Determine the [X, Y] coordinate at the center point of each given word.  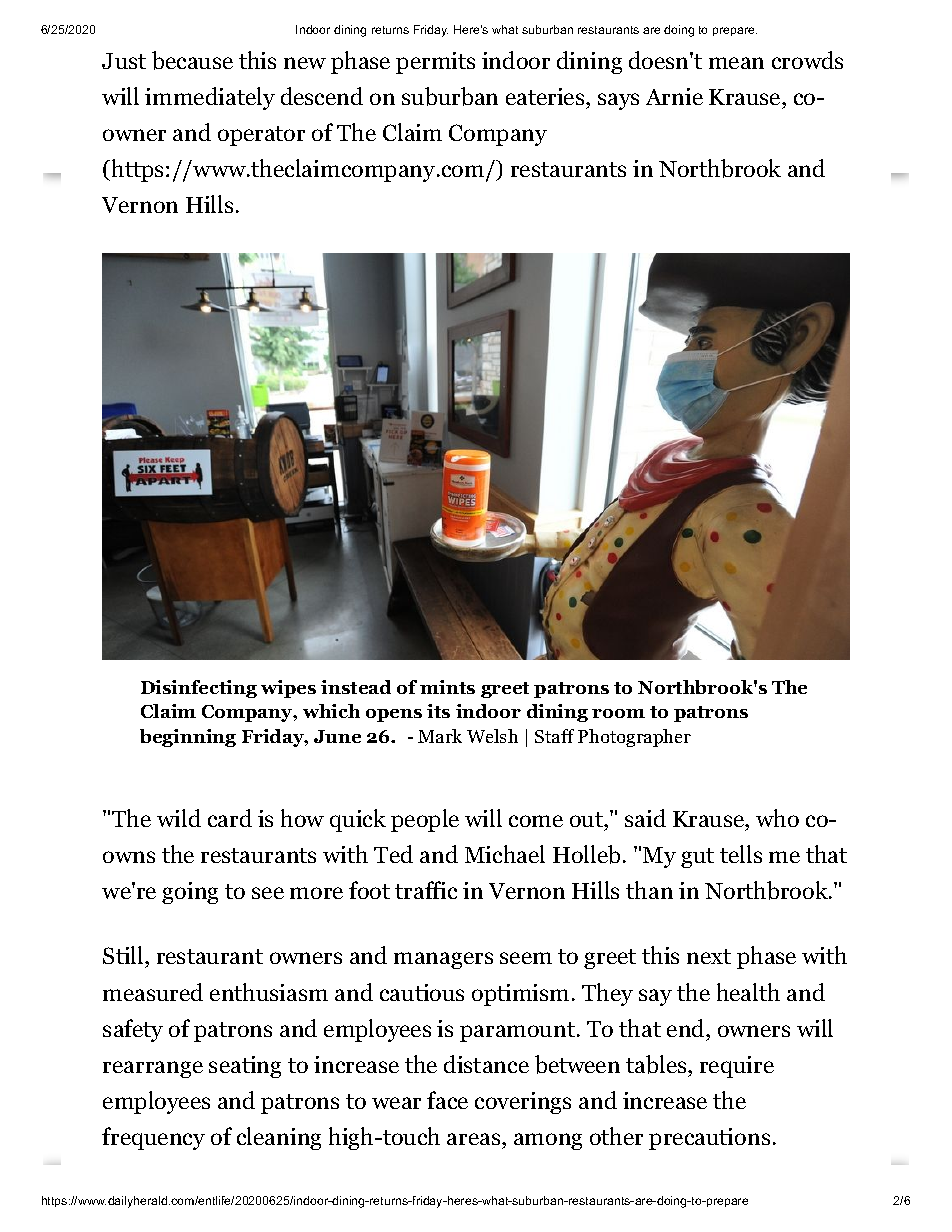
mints [447, 687]
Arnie [674, 96]
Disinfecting [199, 689]
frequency [153, 1138]
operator [261, 136]
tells [741, 854]
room [618, 713]
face [447, 1100]
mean [736, 63]
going [190, 893]
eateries [546, 96]
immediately [210, 98]
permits [435, 63]
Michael [505, 854]
